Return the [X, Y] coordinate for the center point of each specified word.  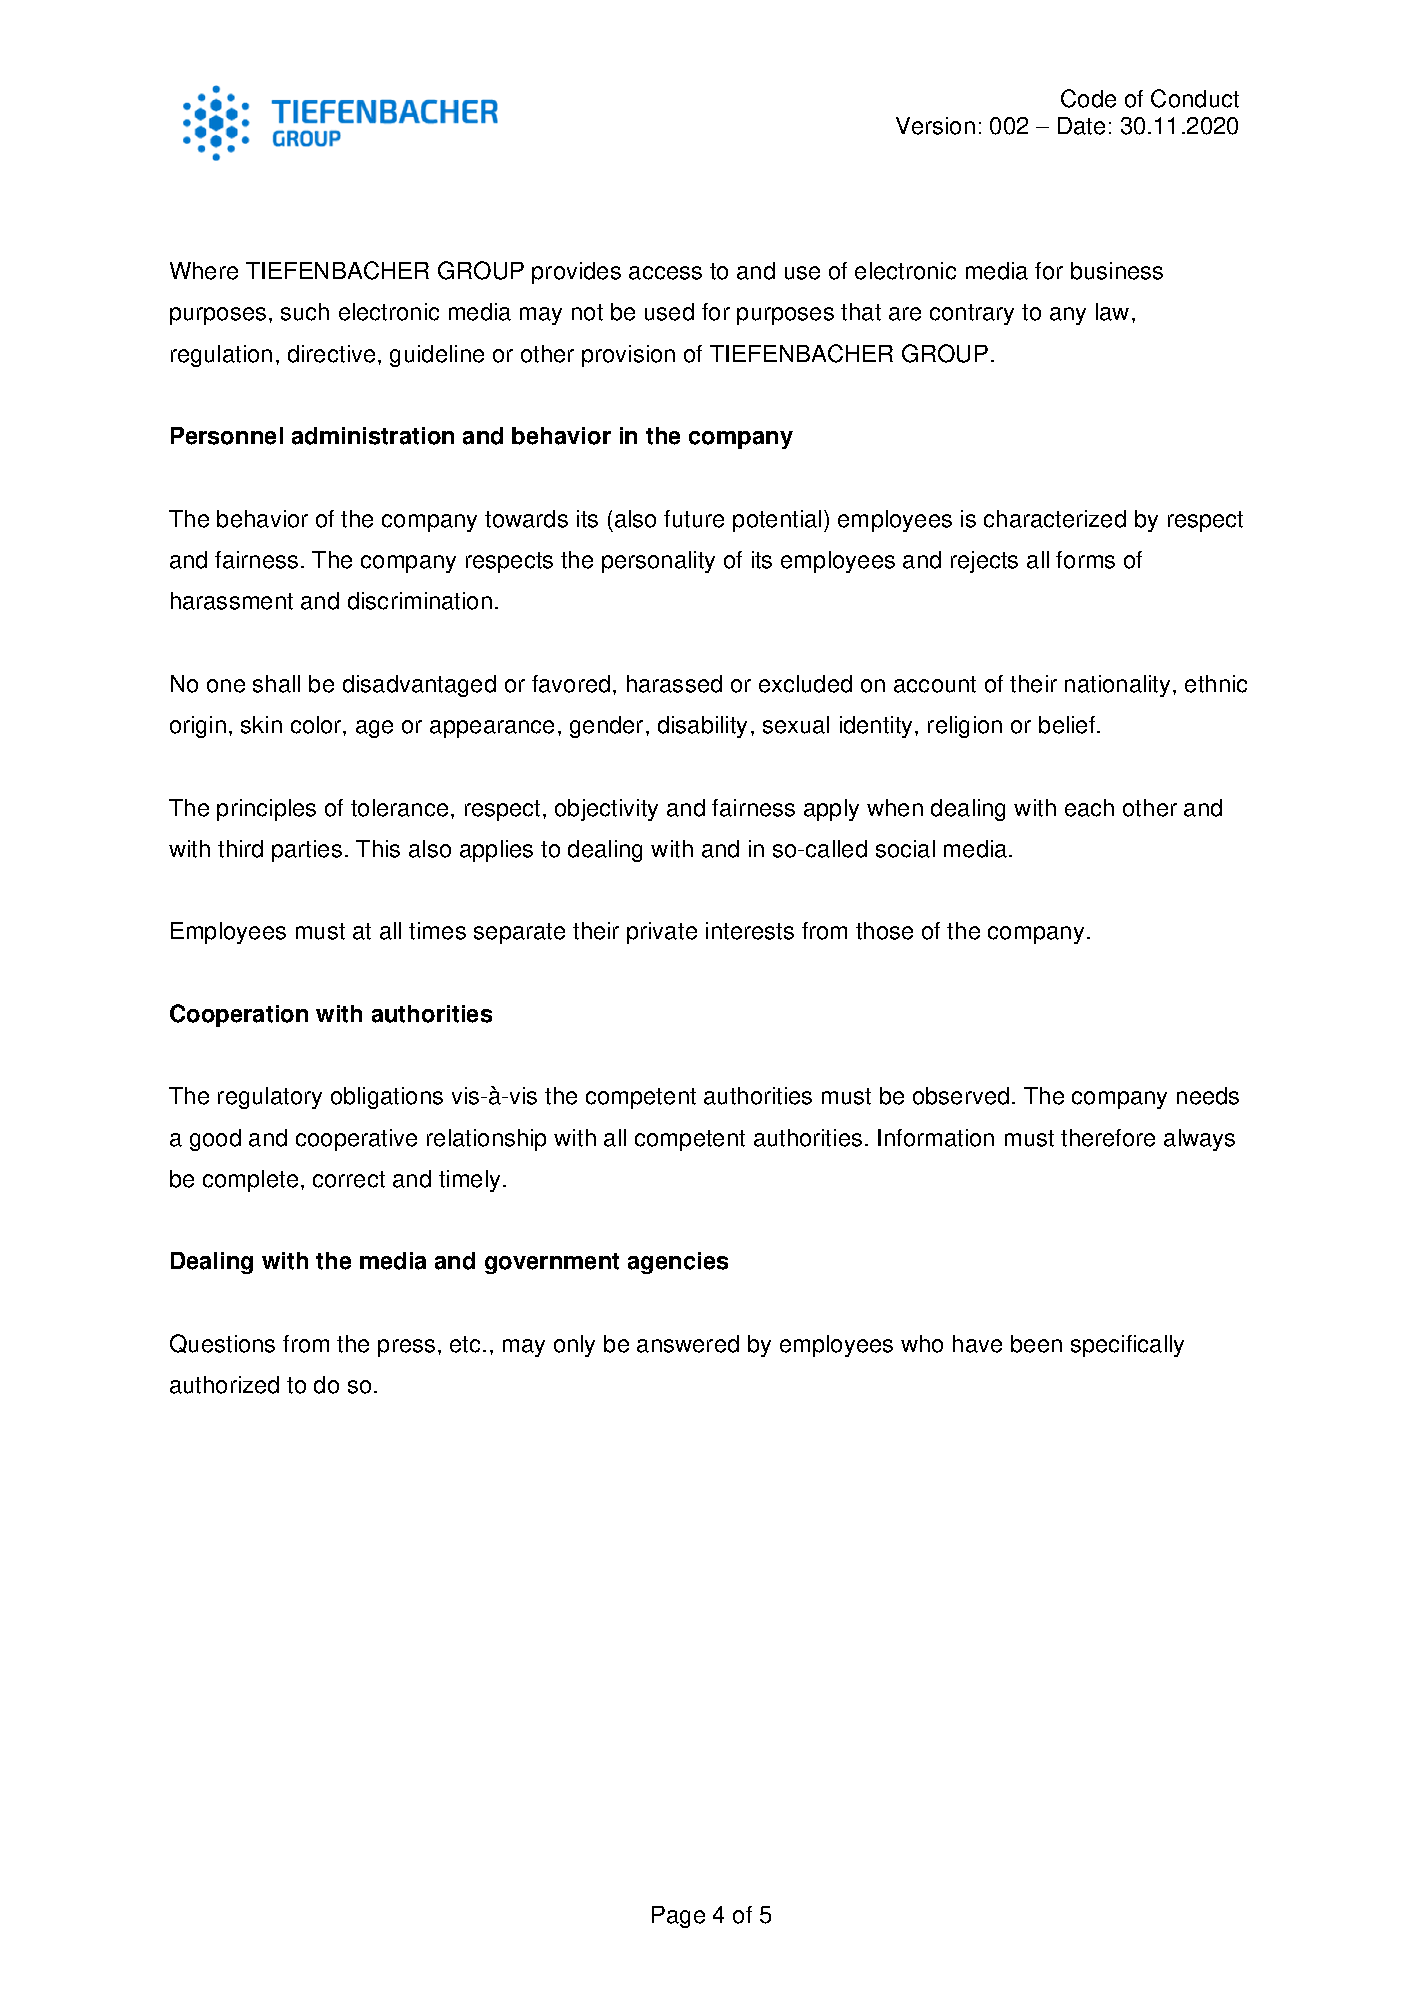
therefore [1108, 1138]
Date [1081, 126]
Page [678, 1917]
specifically [1127, 1346]
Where [204, 271]
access [665, 273]
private [662, 933]
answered [688, 1344]
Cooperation [239, 1015]
